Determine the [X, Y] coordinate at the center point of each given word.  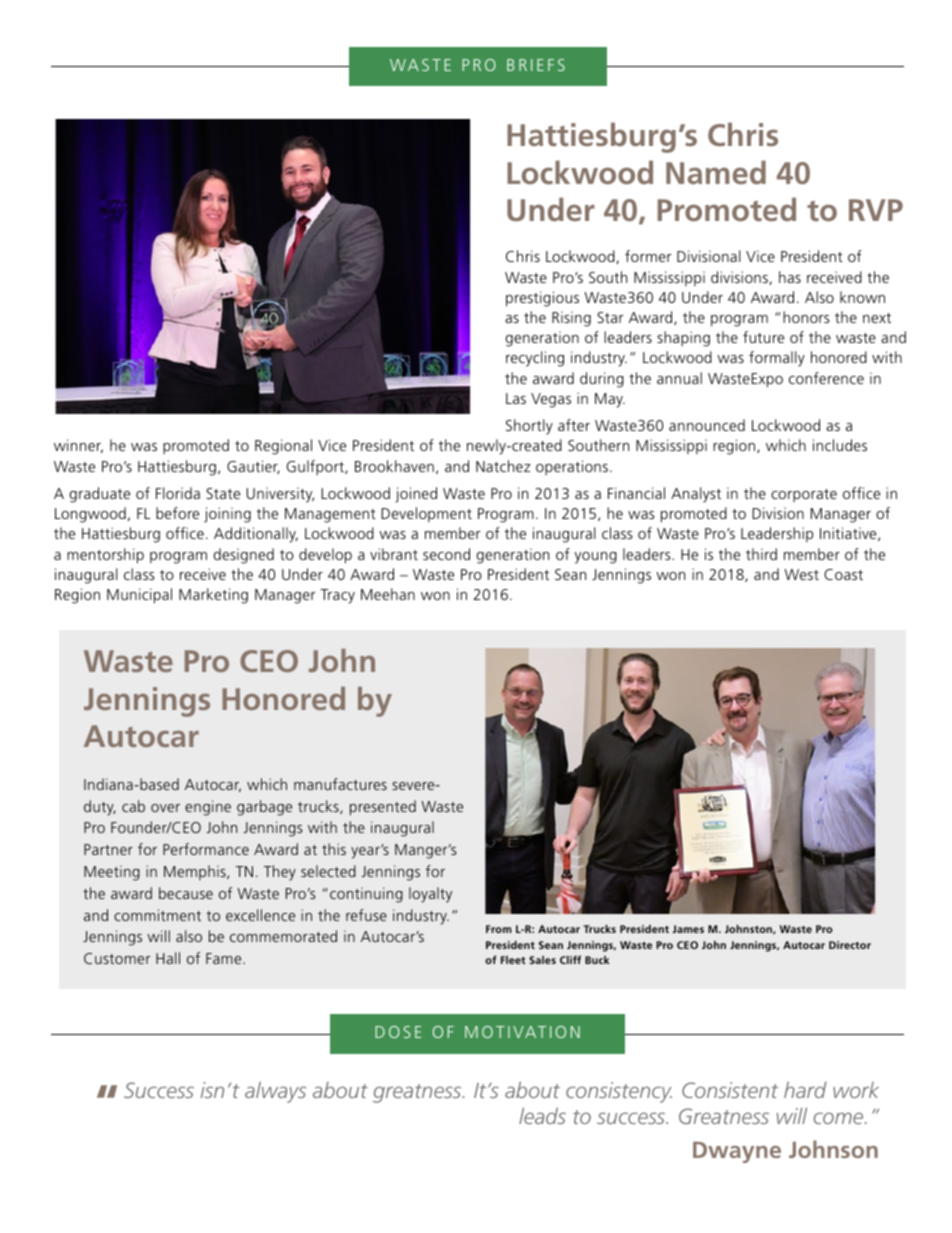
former [648, 256]
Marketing [213, 596]
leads [542, 1115]
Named [716, 172]
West [801, 574]
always [275, 1092]
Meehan [388, 594]
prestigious [542, 299]
